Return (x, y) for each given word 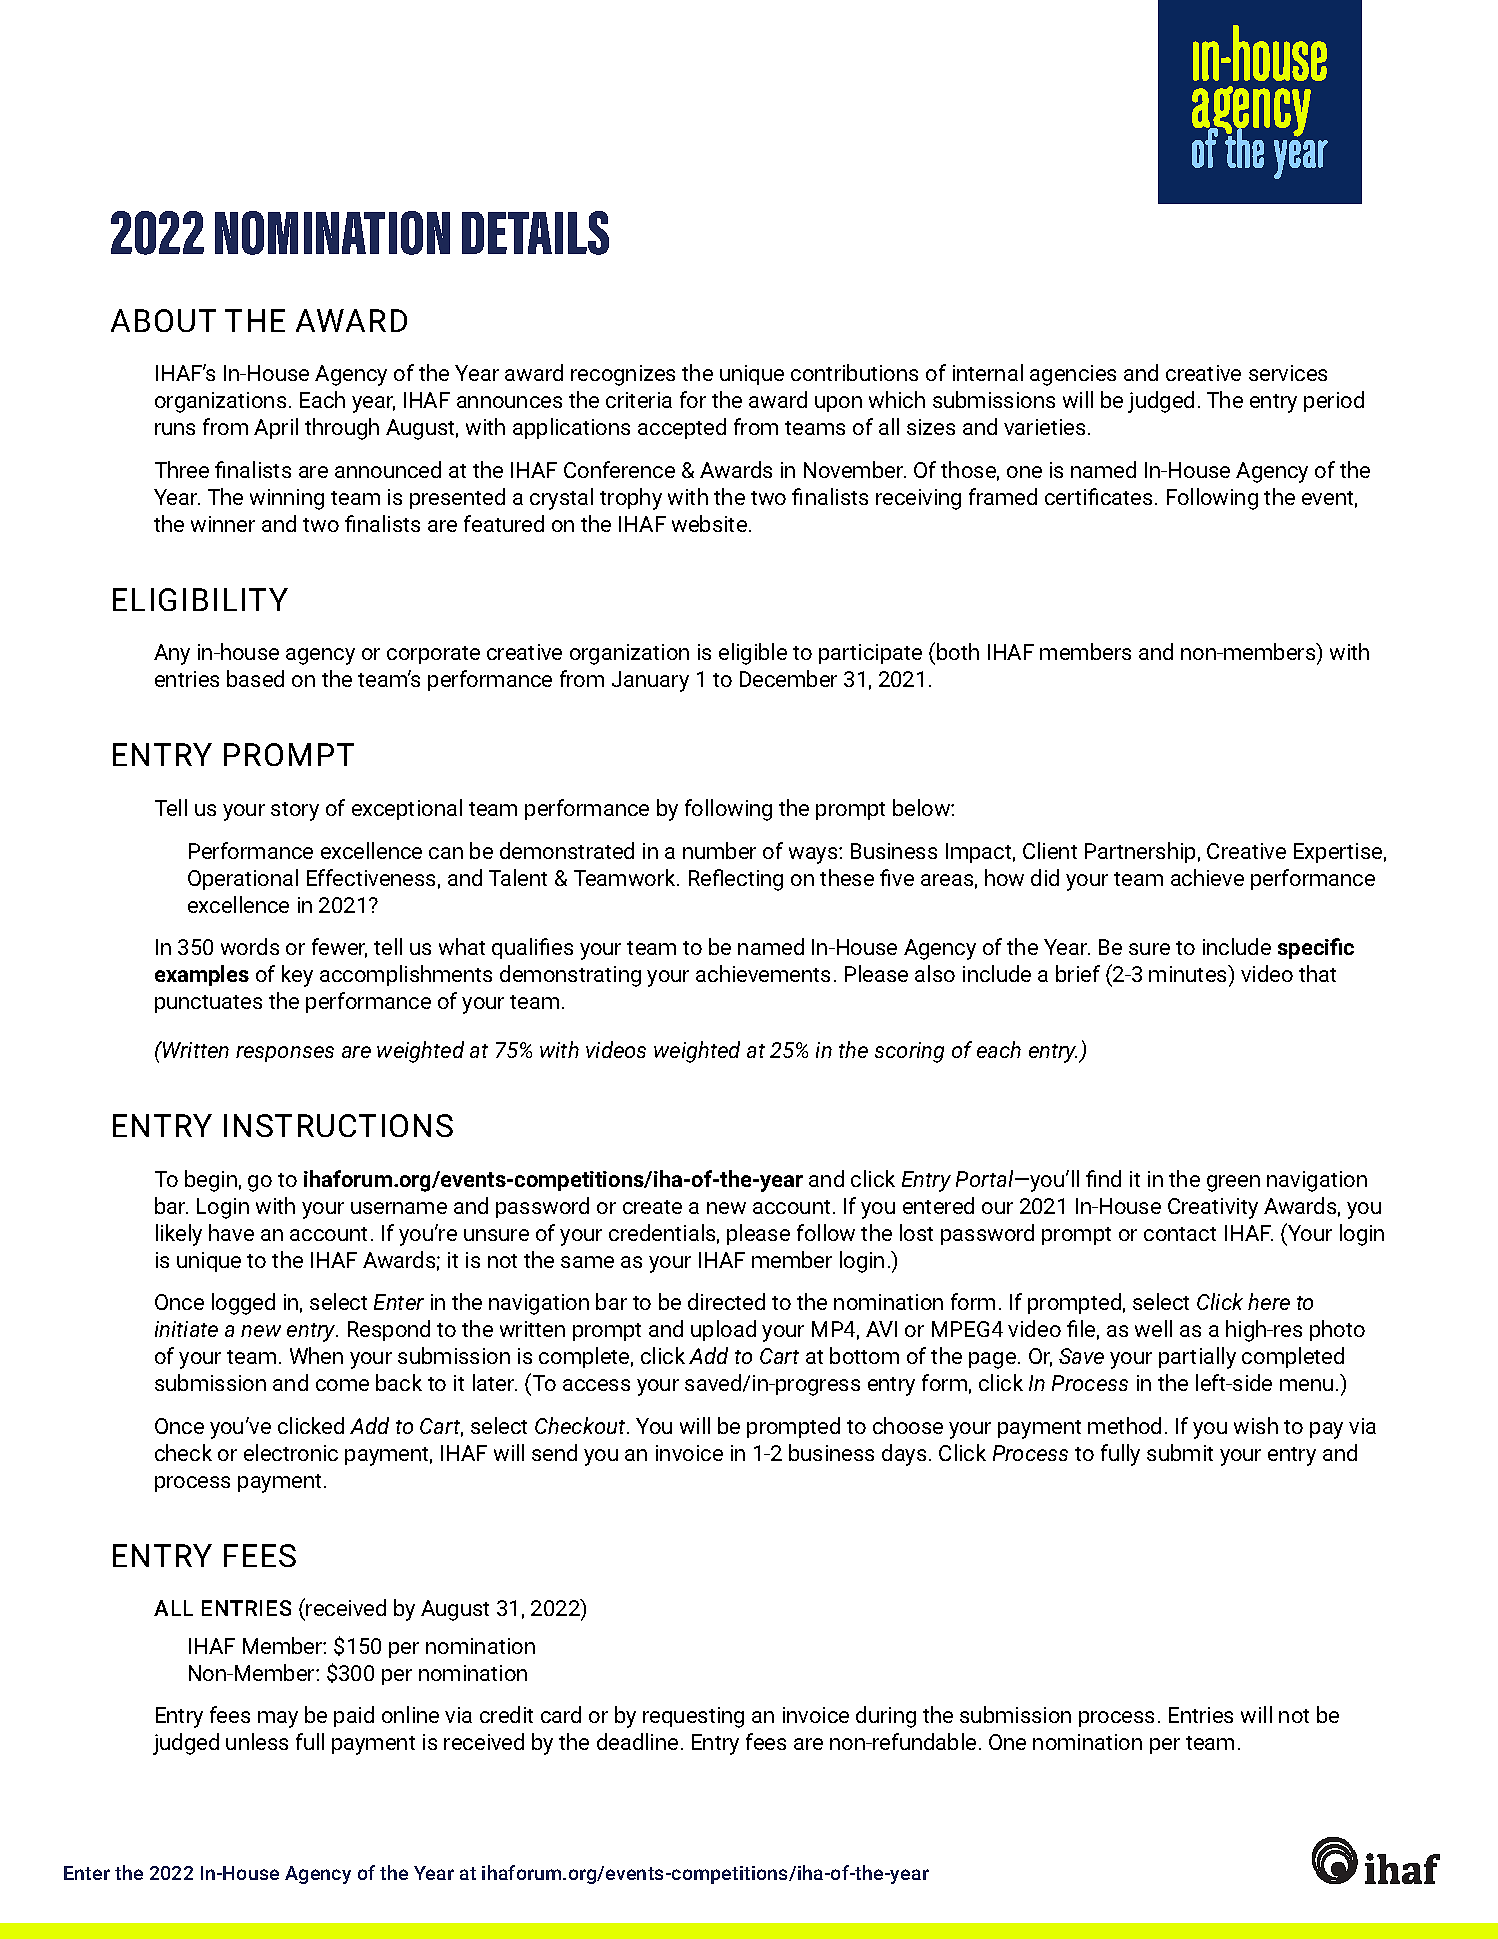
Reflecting (736, 880)
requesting (693, 1717)
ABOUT (163, 320)
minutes (1189, 973)
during (886, 1717)
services (1288, 373)
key (297, 976)
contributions (854, 372)
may (278, 1719)
